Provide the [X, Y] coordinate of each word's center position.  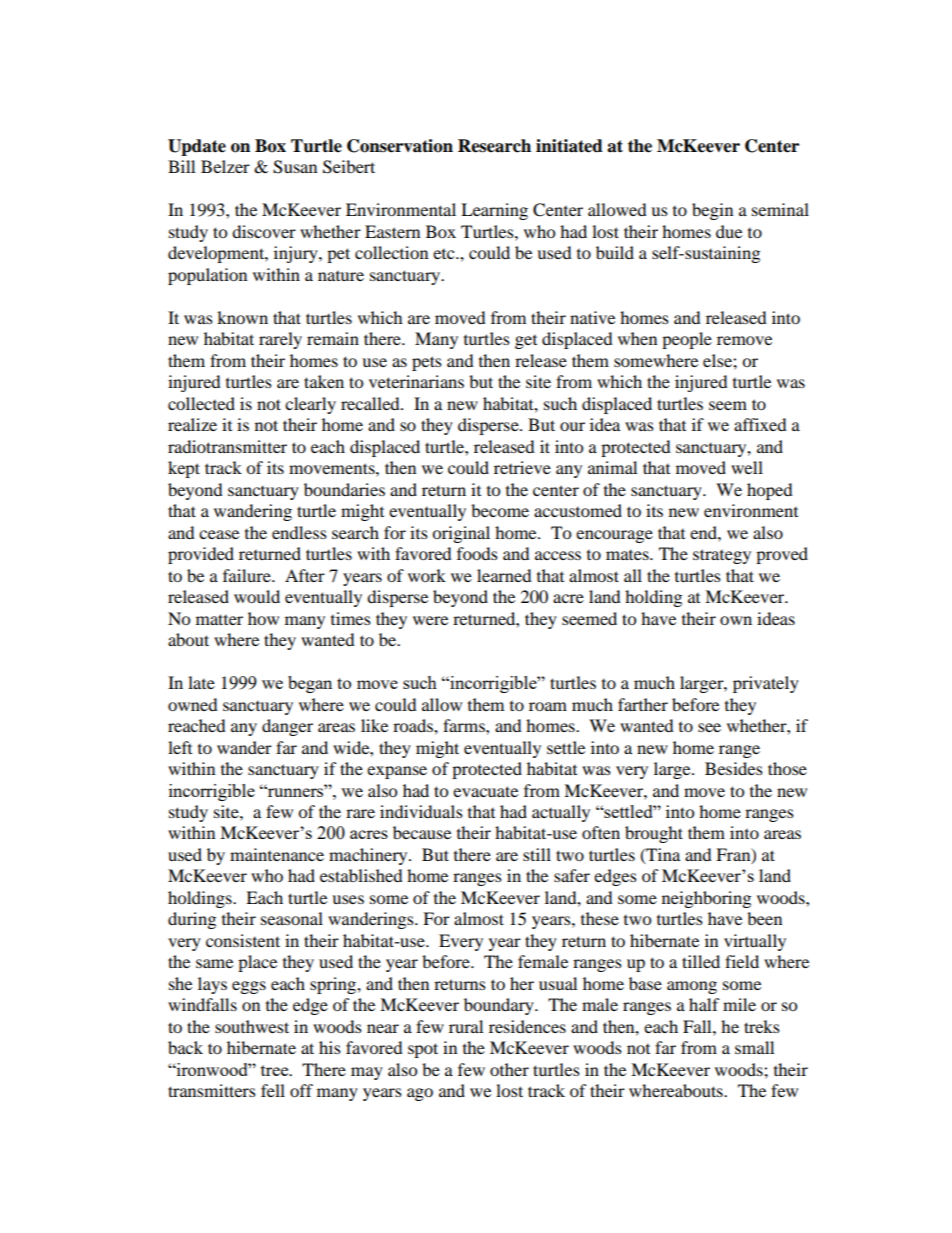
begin [712, 211]
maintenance [277, 854]
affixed [760, 424]
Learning [494, 211]
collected [201, 403]
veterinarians [416, 381]
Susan [295, 167]
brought [654, 834]
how [263, 618]
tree [276, 1070]
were [430, 620]
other [509, 1069]
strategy [722, 556]
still [537, 854]
